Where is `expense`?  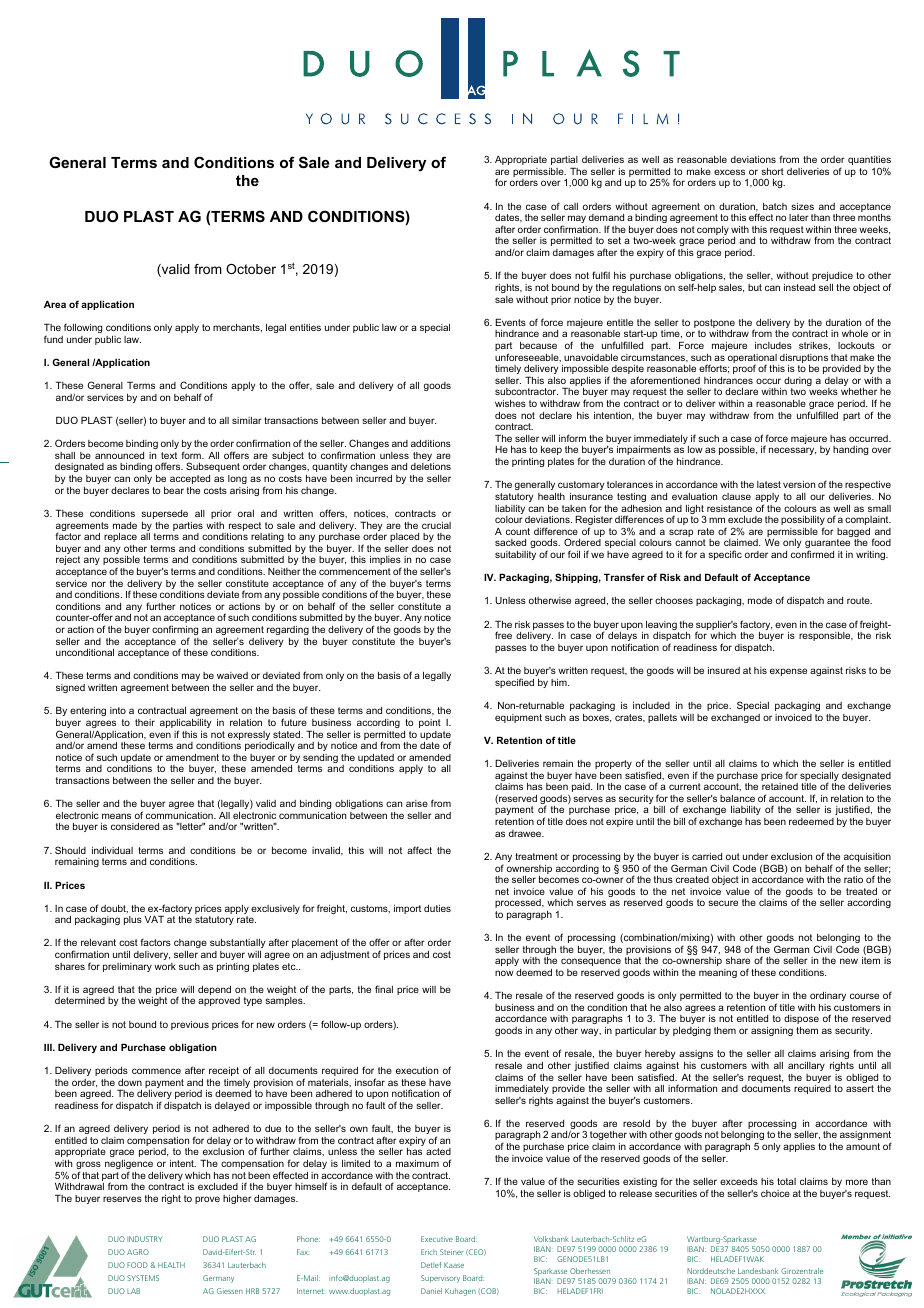 expense is located at coordinates (788, 672).
